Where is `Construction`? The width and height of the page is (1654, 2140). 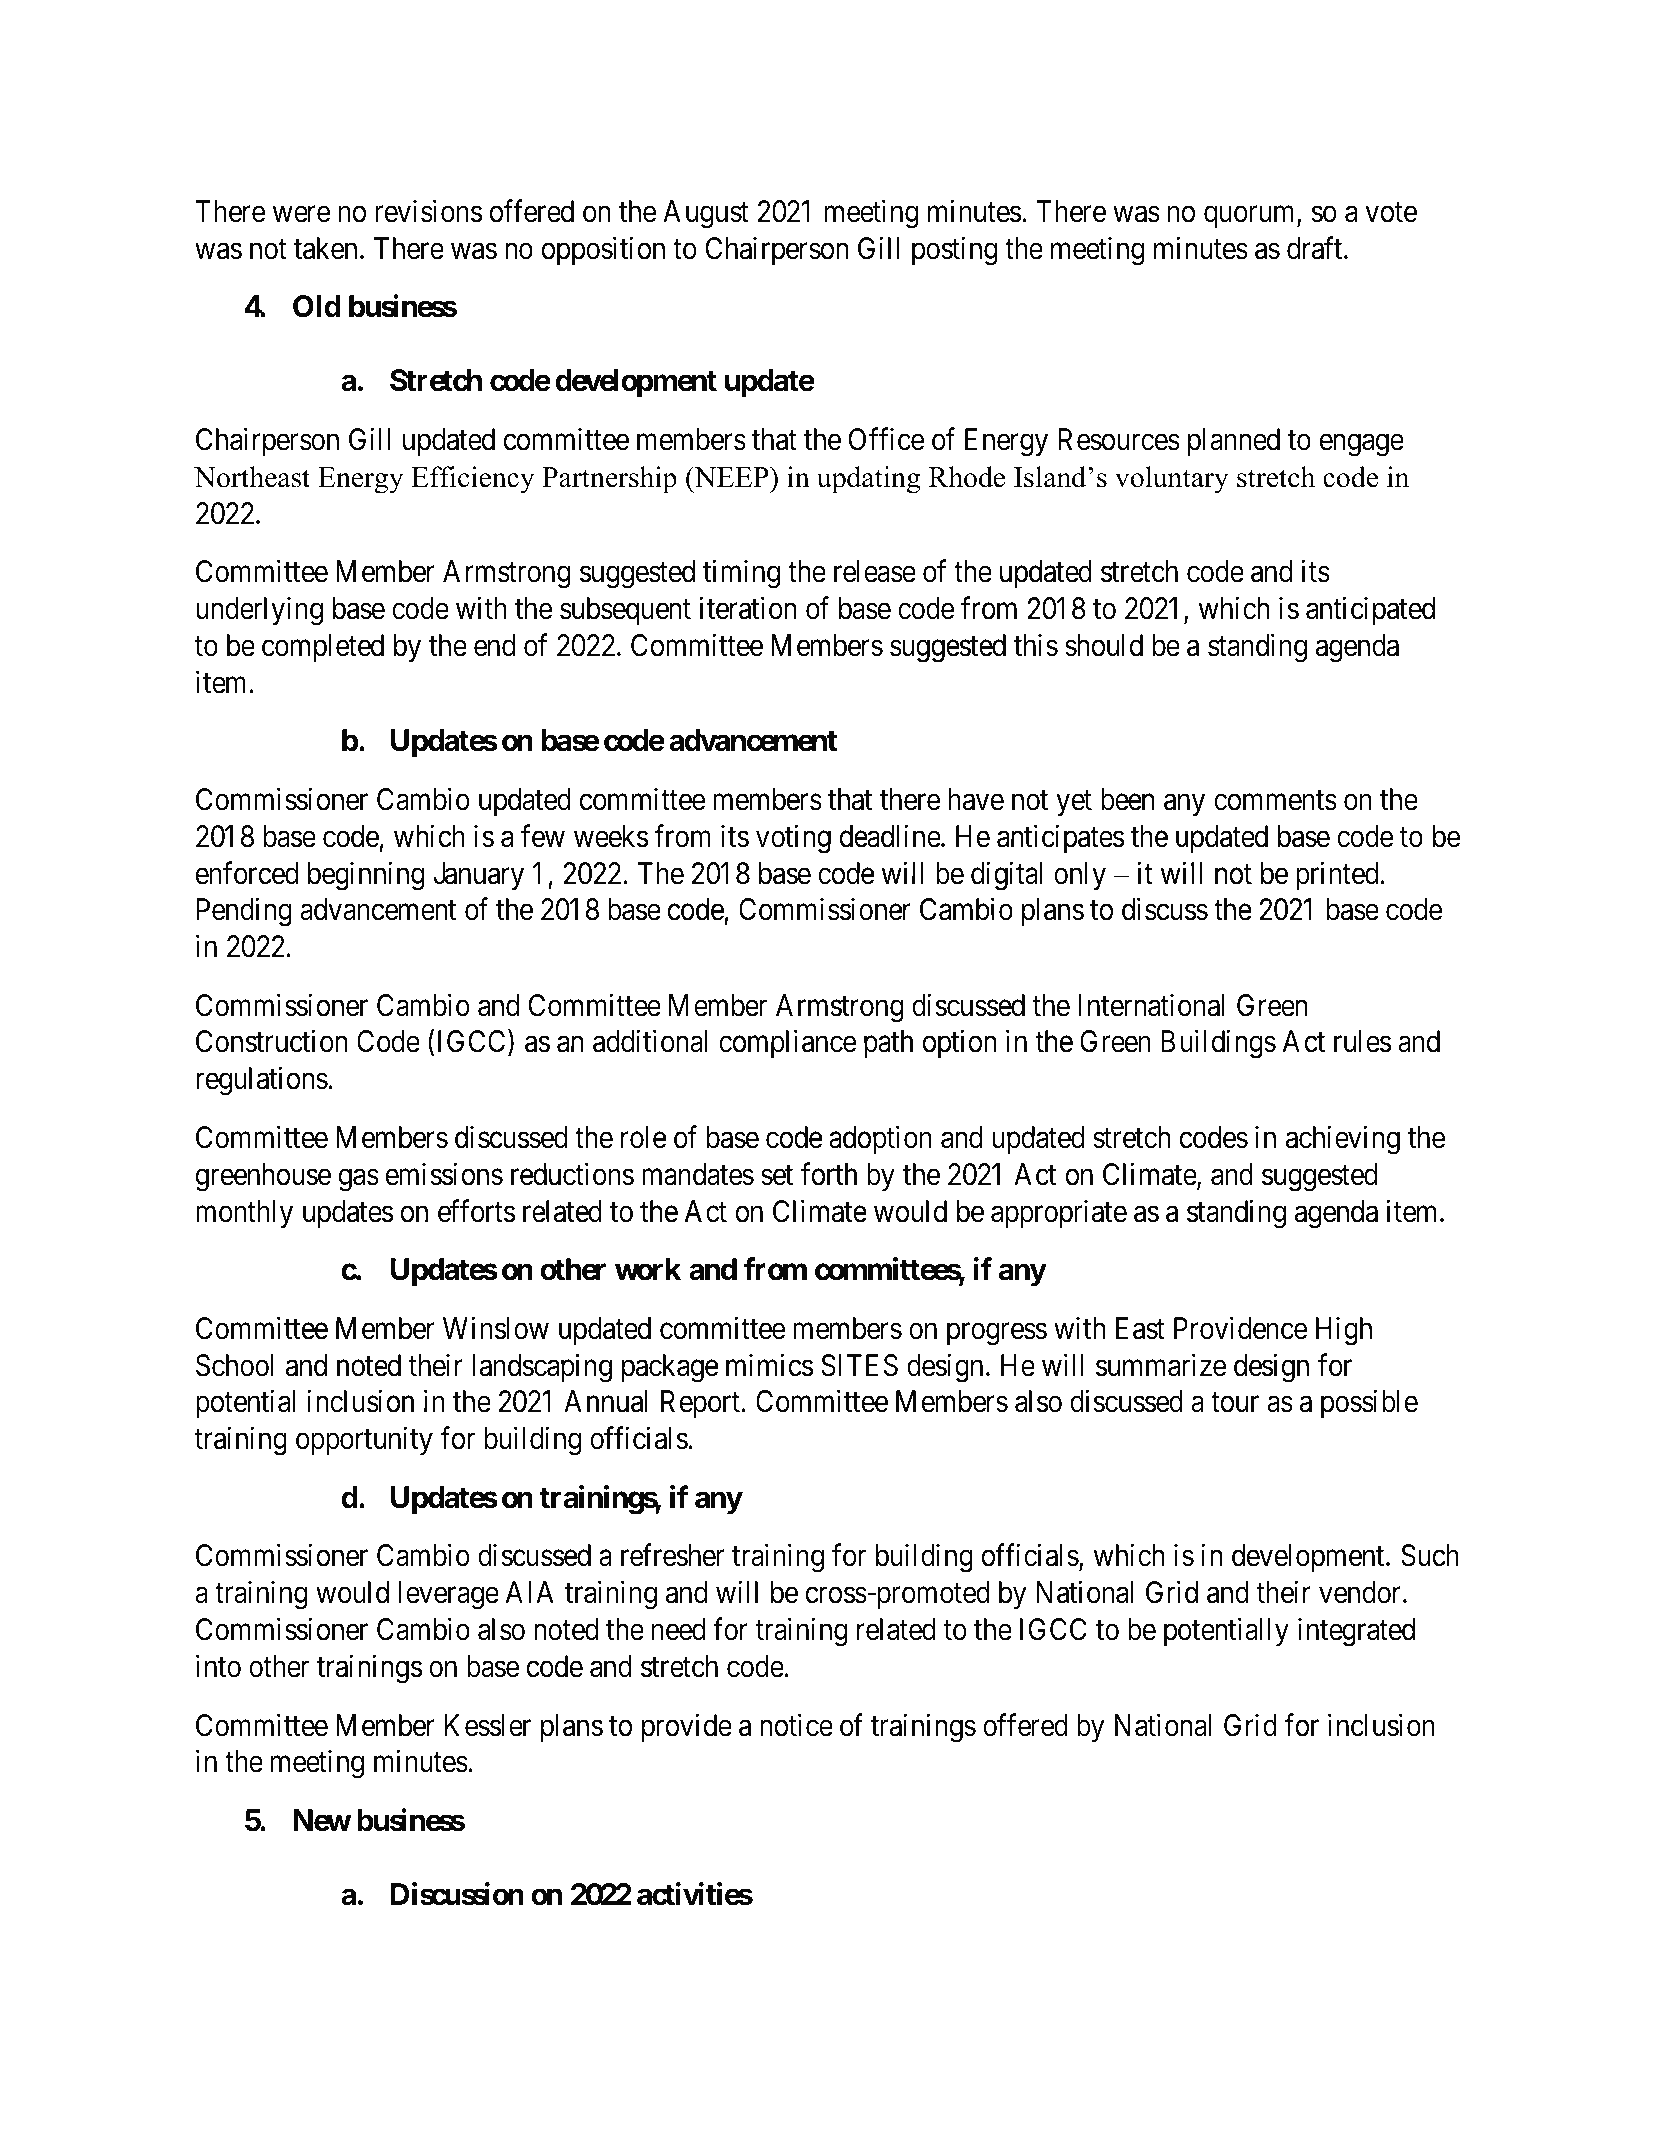
Construction is located at coordinates (271, 1041).
